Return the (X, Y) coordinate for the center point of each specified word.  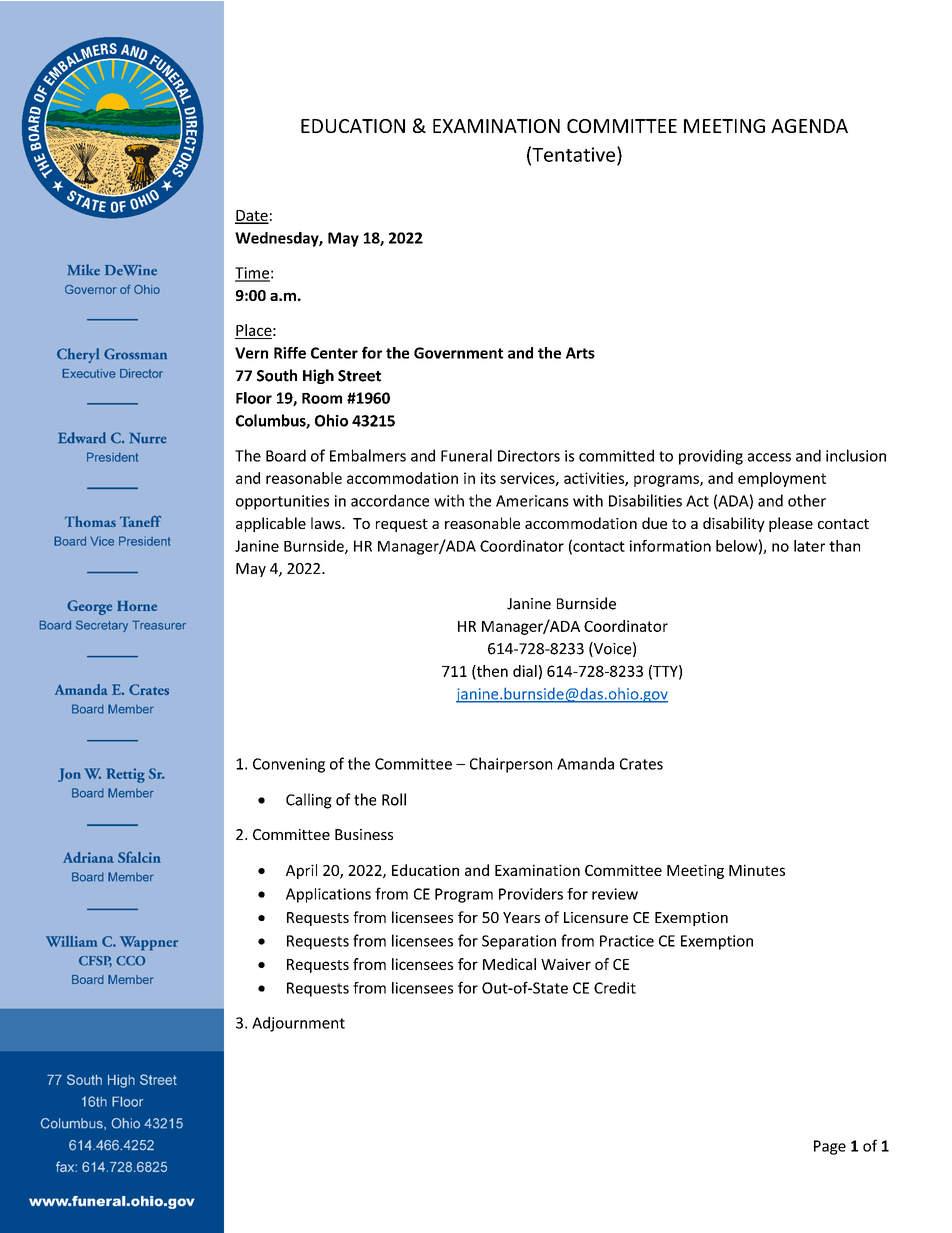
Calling (309, 801)
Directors (529, 456)
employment (782, 479)
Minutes (757, 870)
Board (286, 455)
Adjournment (298, 1024)
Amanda (585, 763)
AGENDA (809, 126)
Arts (580, 353)
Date (252, 216)
